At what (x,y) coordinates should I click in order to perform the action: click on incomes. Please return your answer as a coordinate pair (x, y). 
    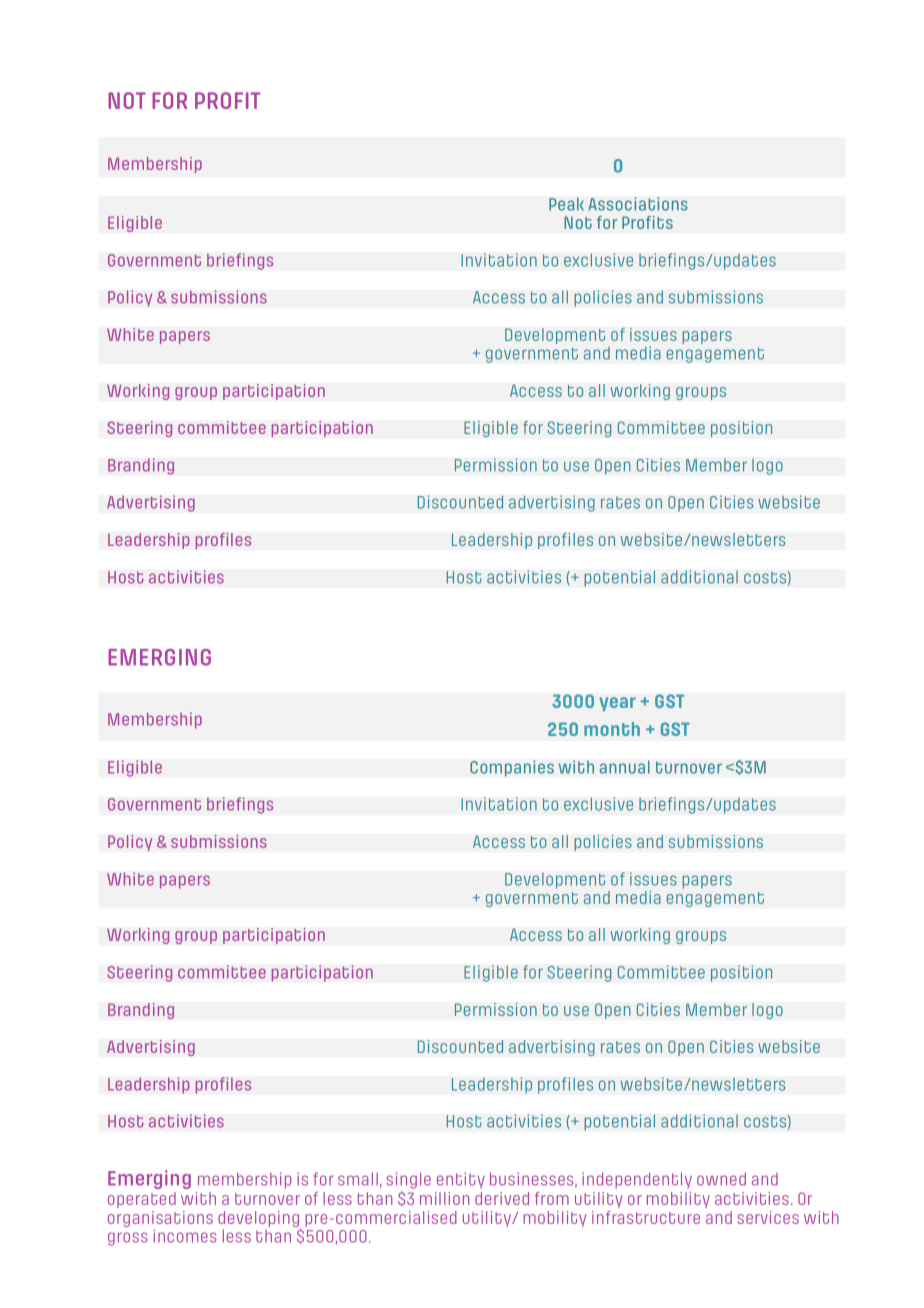
    Looking at the image, I should click on (185, 1236).
